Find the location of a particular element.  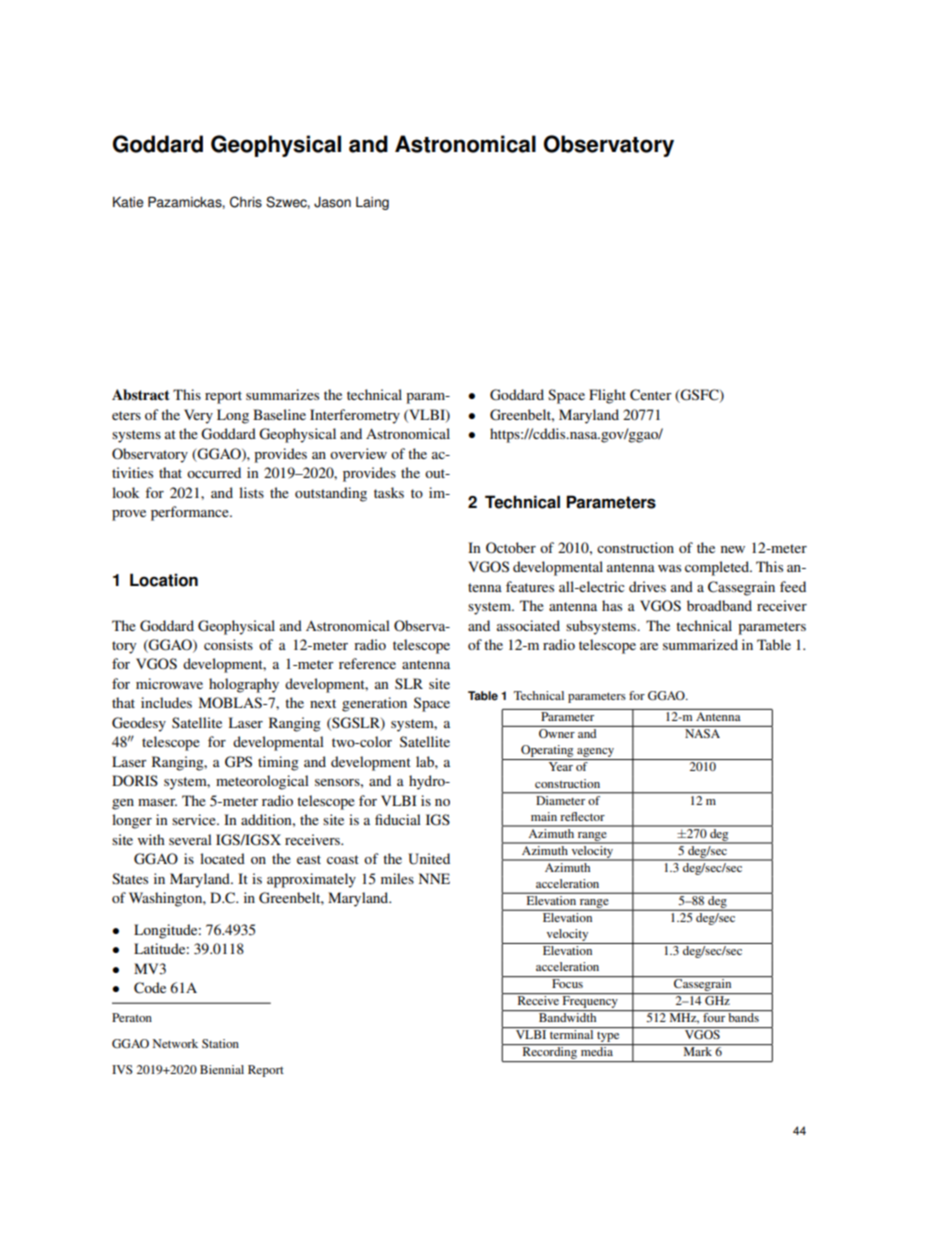

several is located at coordinates (190, 839).
